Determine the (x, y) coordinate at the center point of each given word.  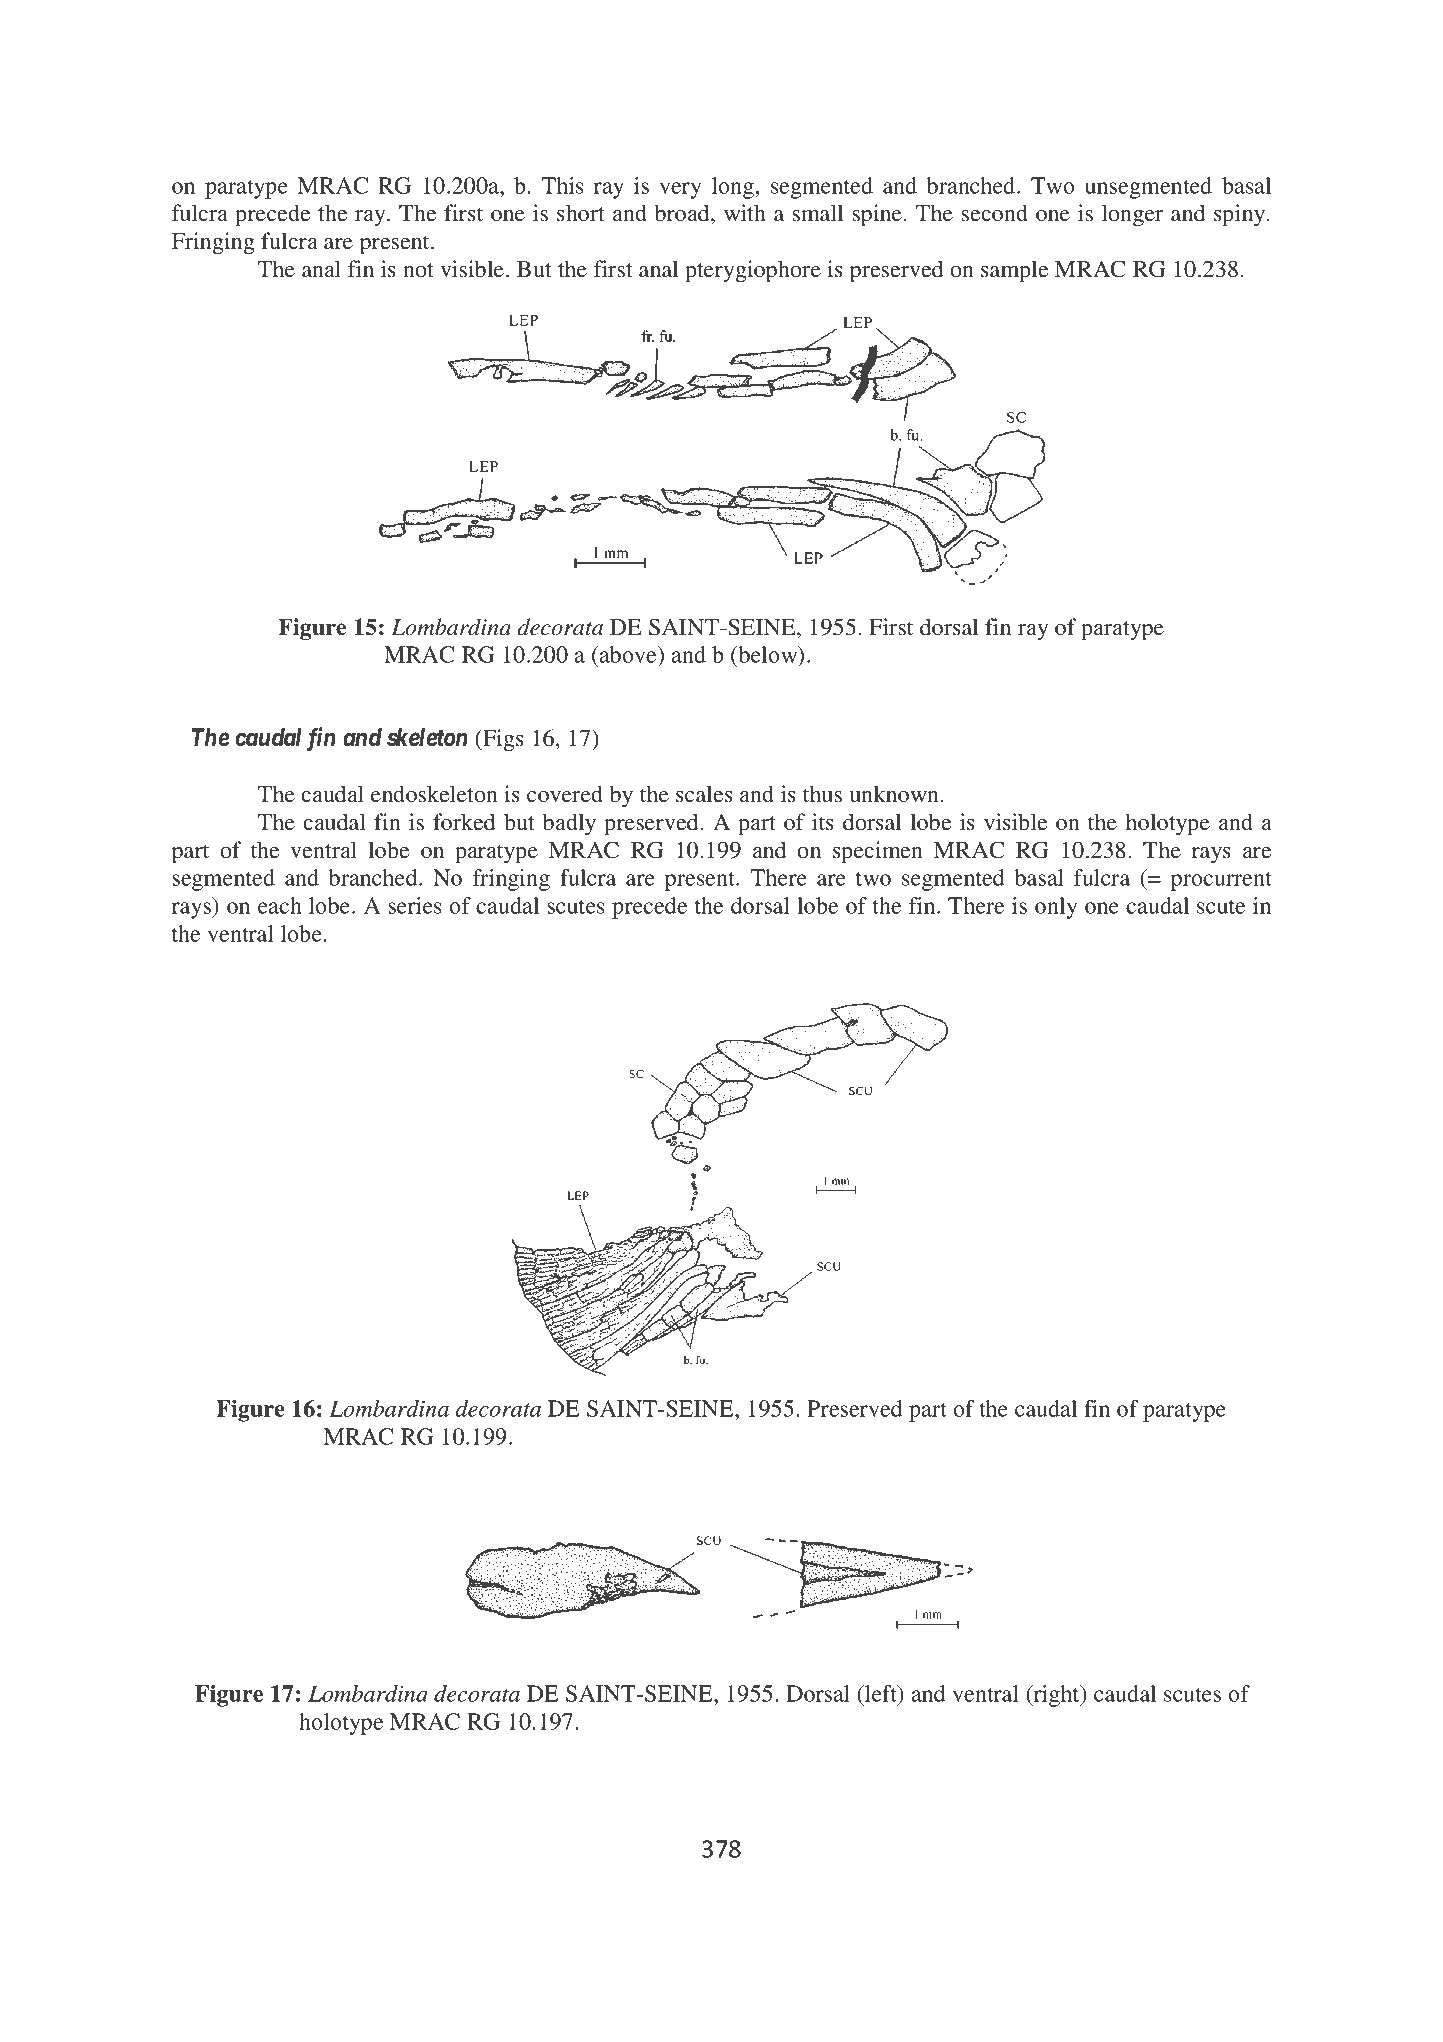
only (1056, 908)
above (629, 656)
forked (464, 822)
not (418, 270)
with (745, 212)
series (415, 905)
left (881, 1695)
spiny (1241, 215)
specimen (878, 852)
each (280, 905)
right (1056, 1696)
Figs (502, 740)
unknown (896, 794)
